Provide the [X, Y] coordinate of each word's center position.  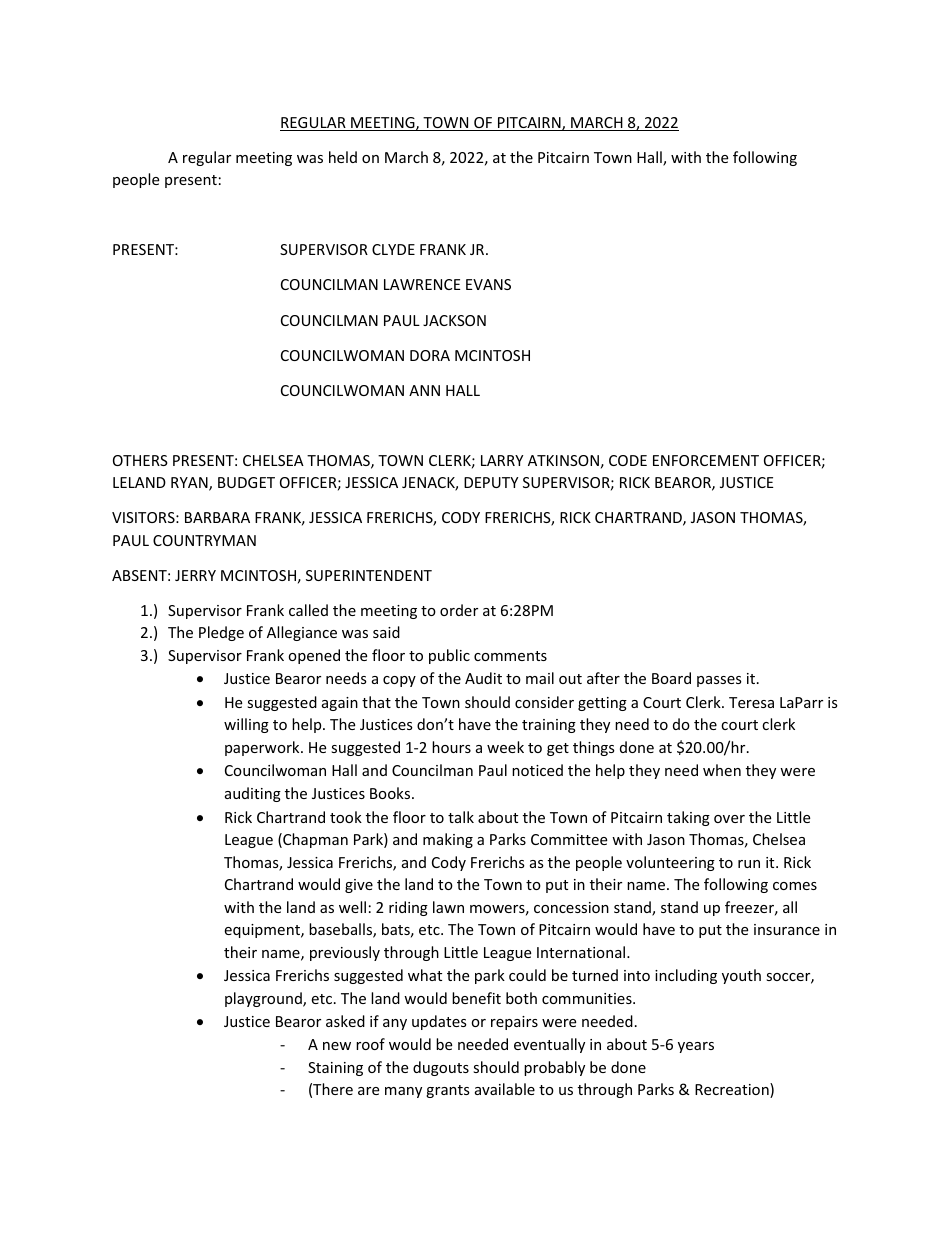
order [459, 610]
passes [719, 681]
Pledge [221, 633]
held [343, 157]
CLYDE [393, 249]
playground [264, 999]
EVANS [488, 284]
